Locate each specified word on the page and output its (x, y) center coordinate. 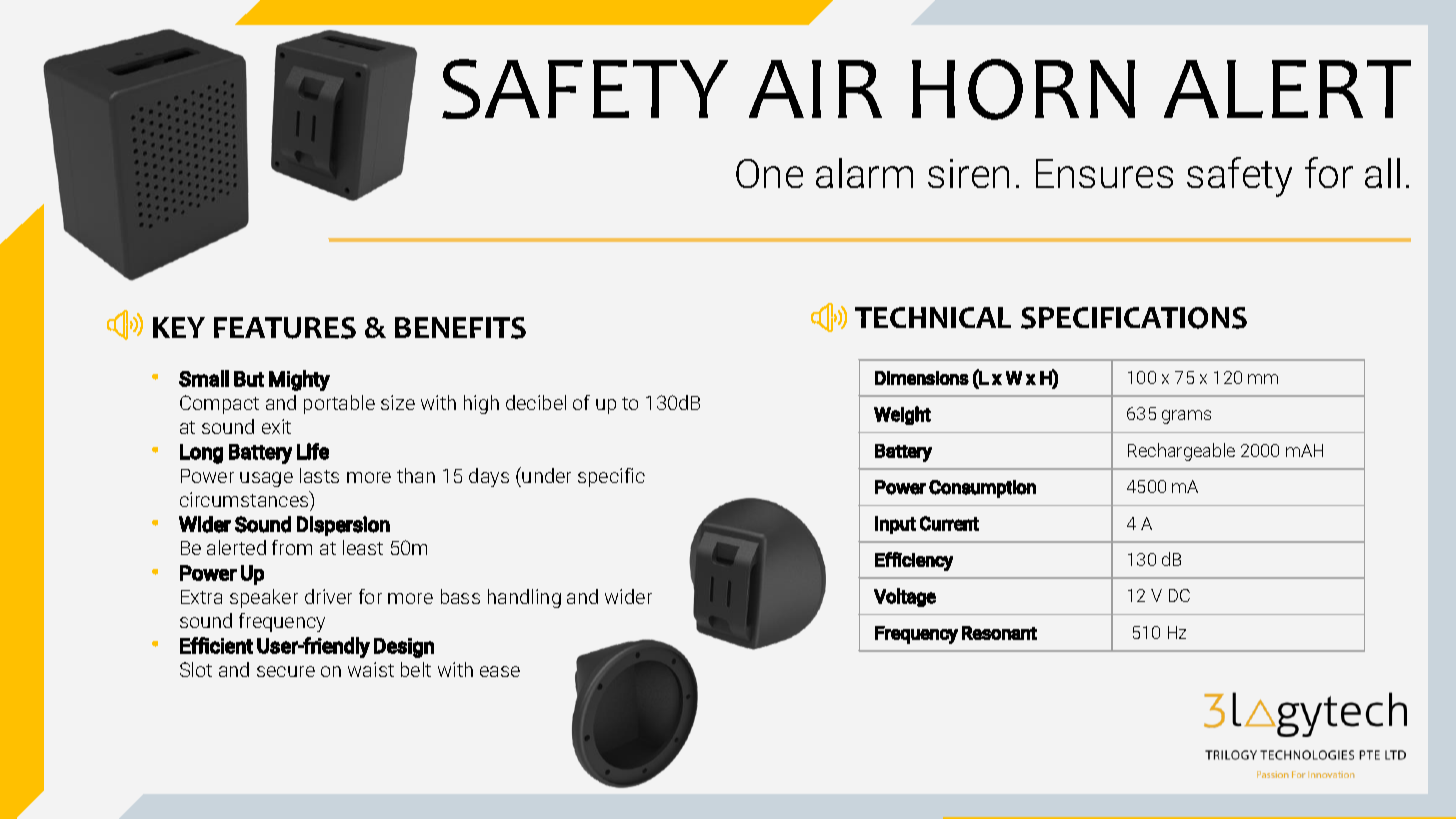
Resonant (999, 633)
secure (286, 671)
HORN (1023, 89)
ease (500, 671)
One (769, 173)
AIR (815, 89)
